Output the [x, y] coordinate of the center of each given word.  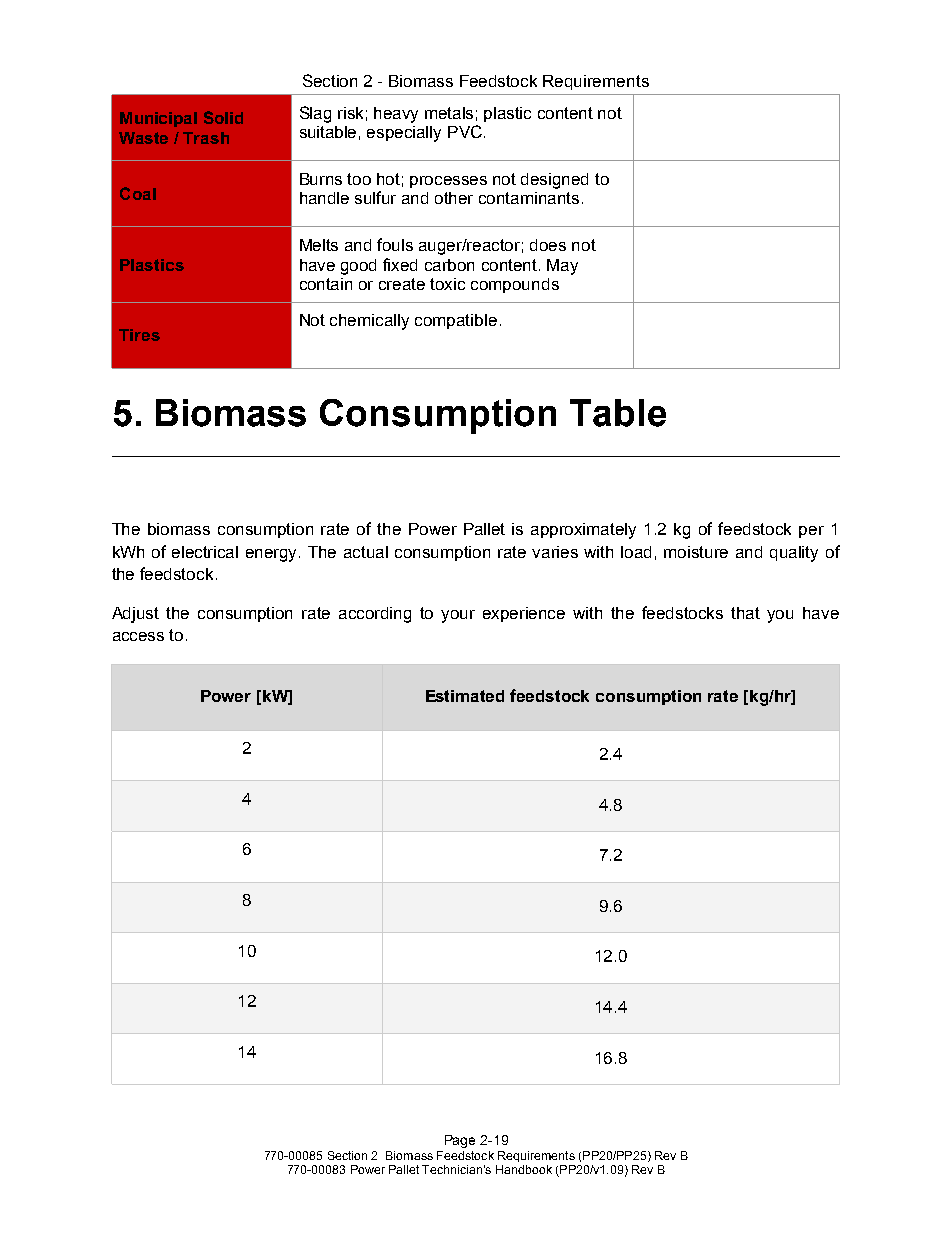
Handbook [524, 1169]
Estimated [465, 696]
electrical [205, 552]
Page [460, 1141]
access [138, 636]
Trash [206, 138]
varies [555, 552]
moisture [696, 552]
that [745, 613]
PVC [465, 131]
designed [554, 181]
